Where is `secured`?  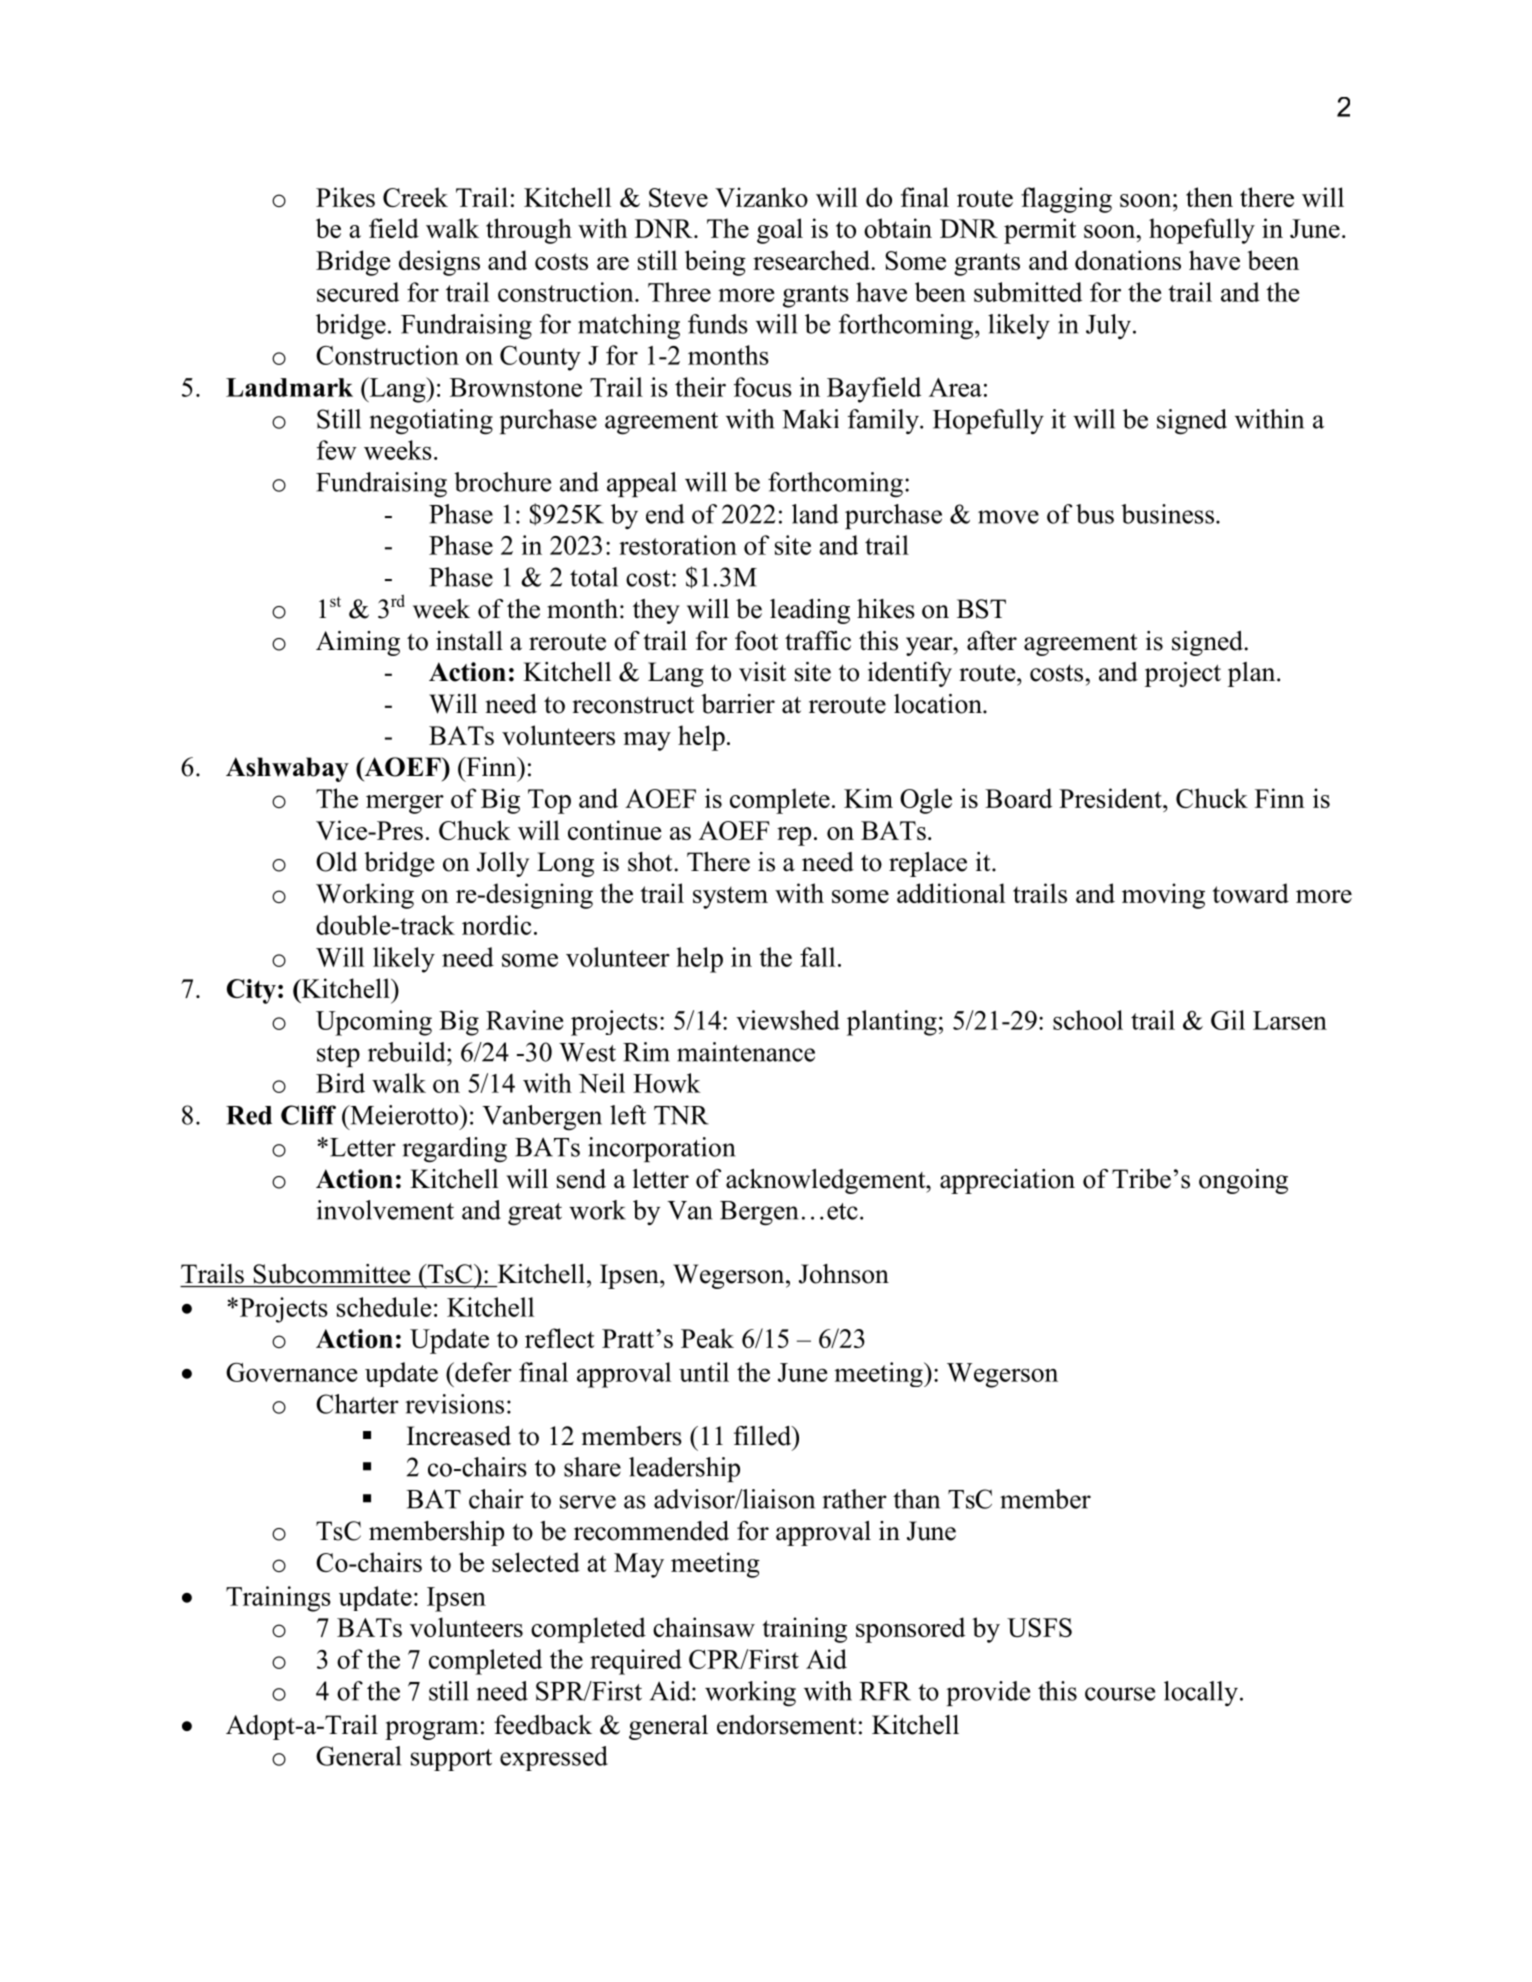
secured is located at coordinates (358, 292).
